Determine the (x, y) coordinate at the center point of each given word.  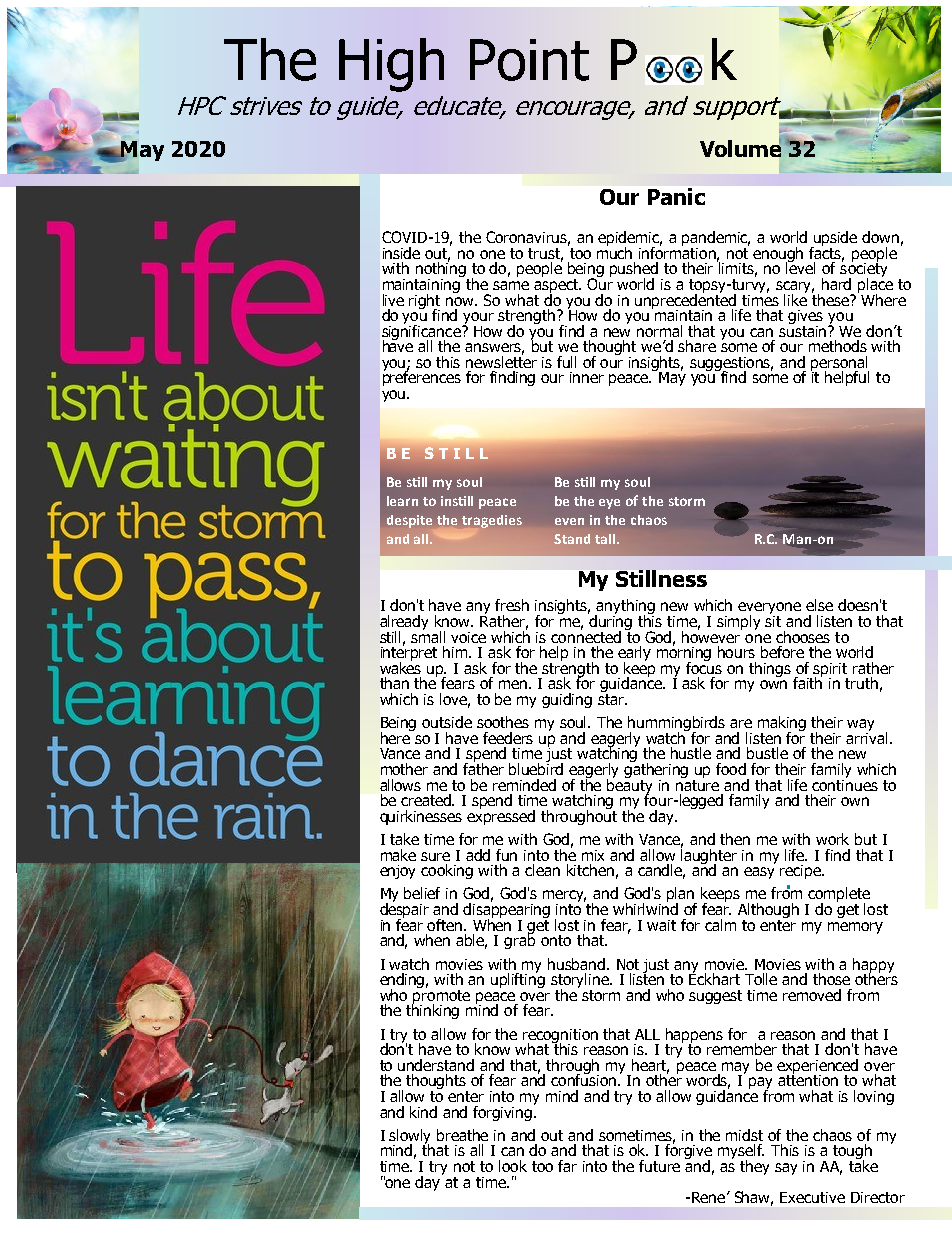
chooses (803, 637)
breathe (462, 1135)
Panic (676, 196)
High (391, 65)
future (659, 1166)
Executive (812, 1197)
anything (625, 608)
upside (834, 240)
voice (468, 637)
